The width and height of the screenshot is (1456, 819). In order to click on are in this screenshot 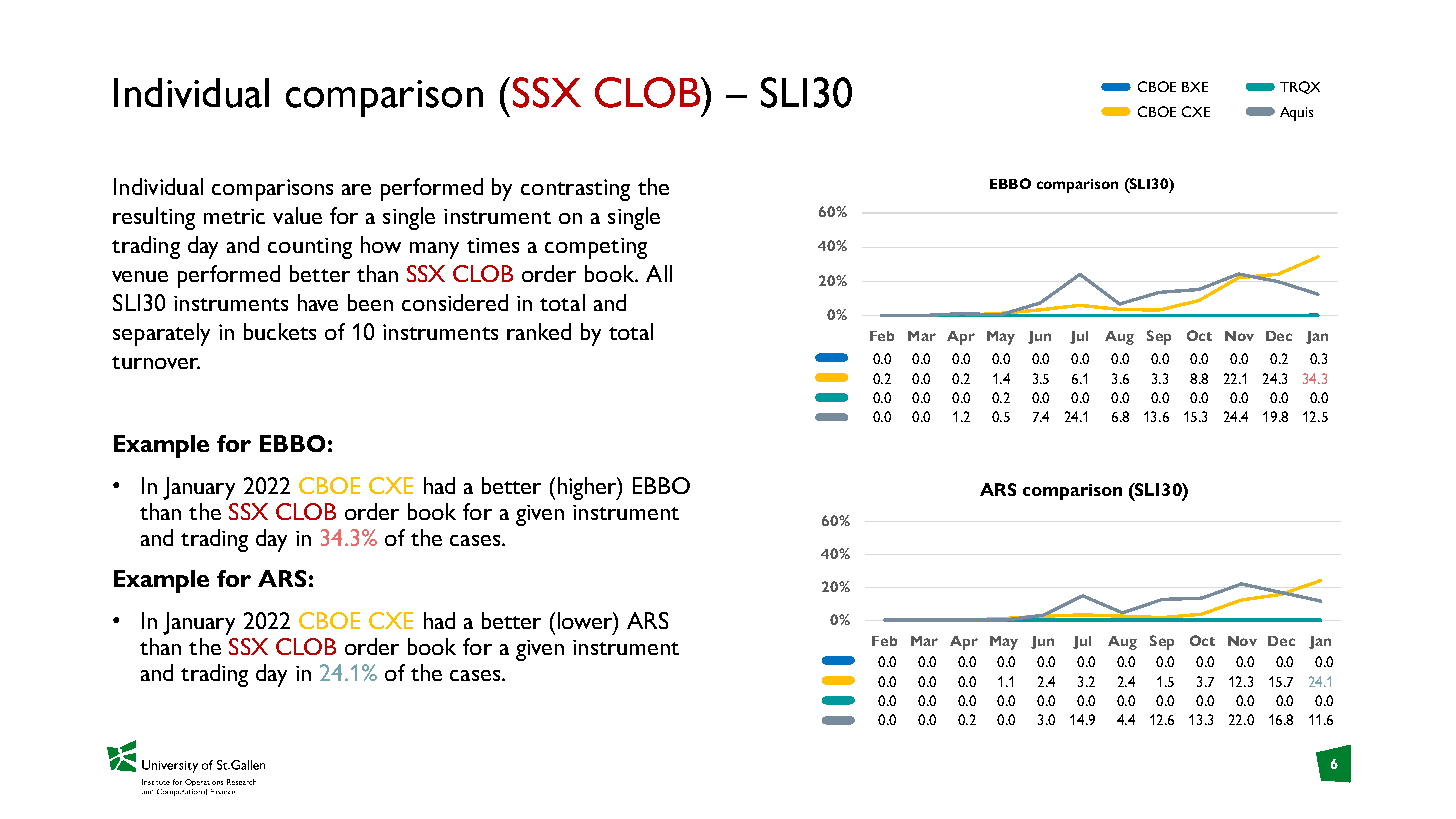, I will do `click(356, 189)`.
